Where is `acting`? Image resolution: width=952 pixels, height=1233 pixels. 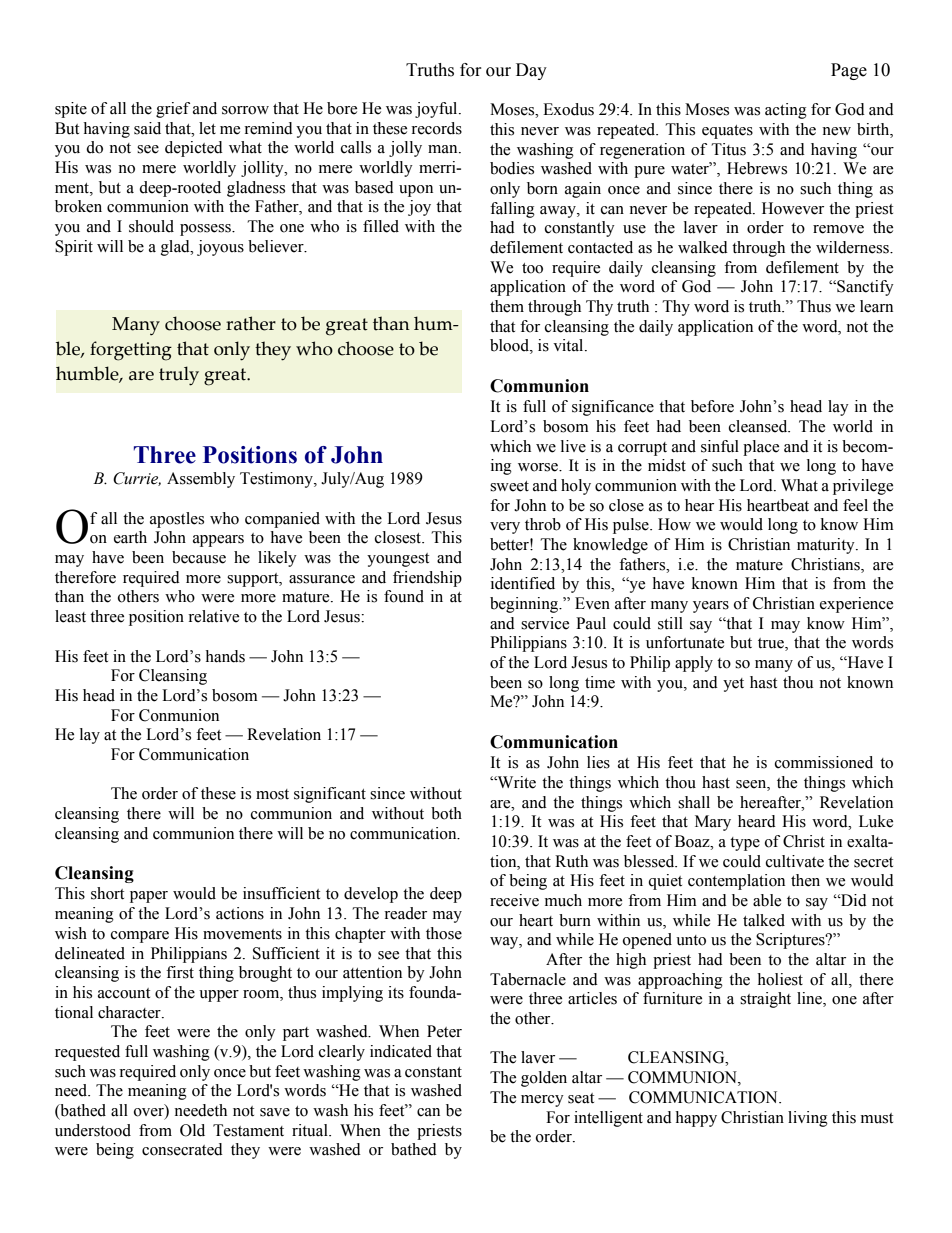
acting is located at coordinates (786, 111).
